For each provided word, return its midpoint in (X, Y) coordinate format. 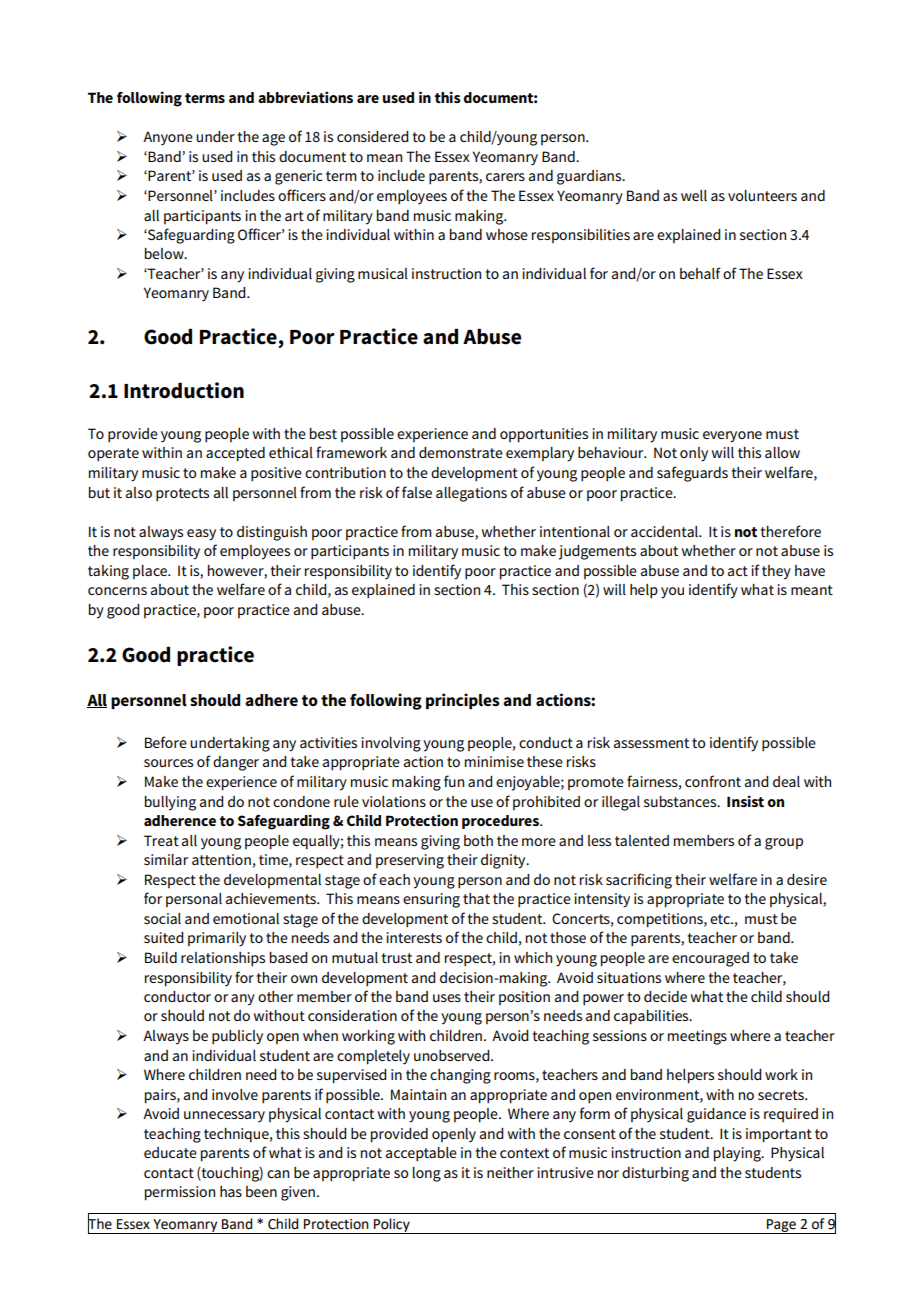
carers (505, 177)
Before (166, 742)
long (427, 1174)
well (694, 195)
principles (463, 701)
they (776, 572)
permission (180, 1193)
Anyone (168, 138)
